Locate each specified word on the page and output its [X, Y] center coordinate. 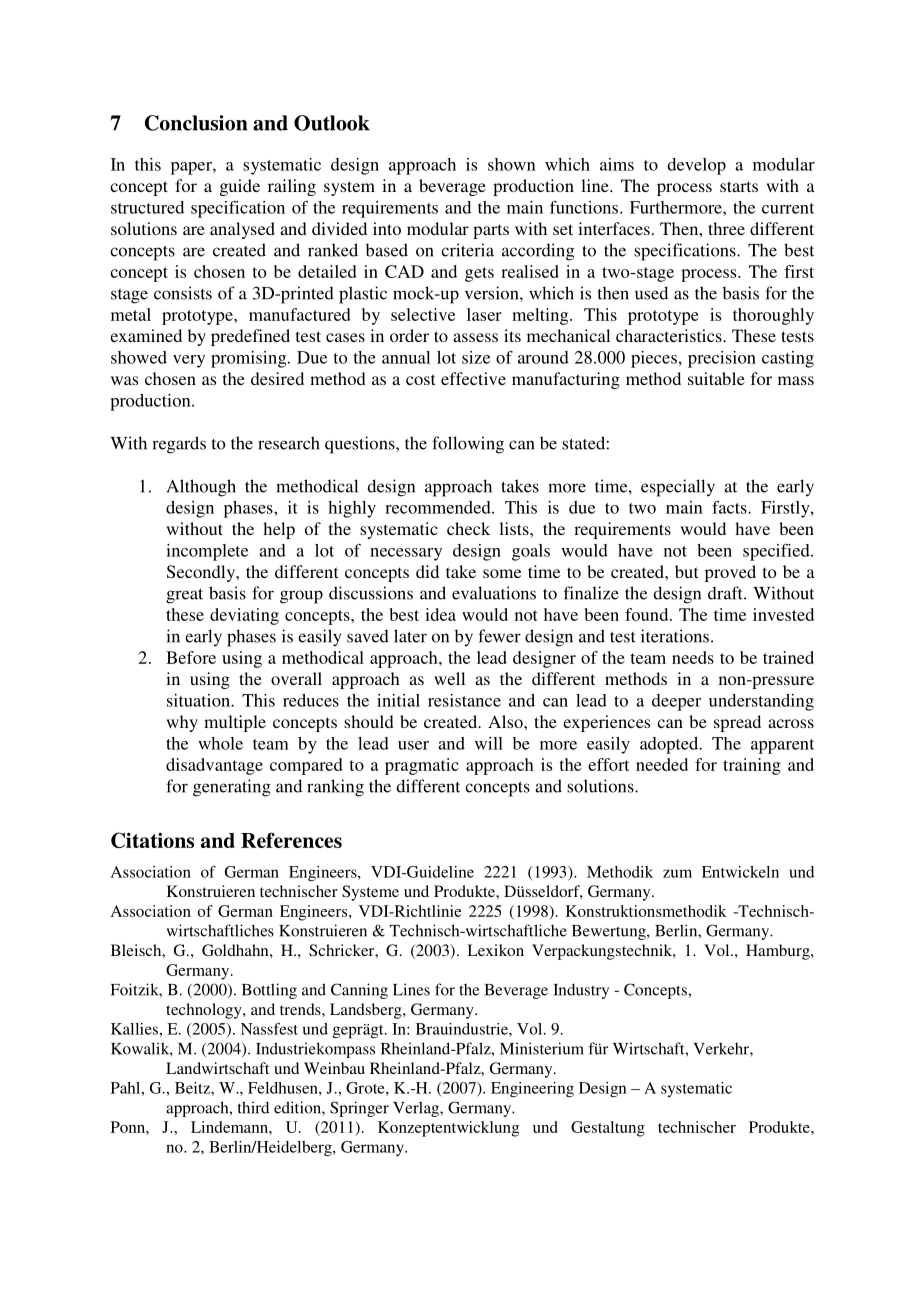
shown [512, 164]
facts [730, 507]
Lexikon [495, 950]
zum [677, 873]
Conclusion [196, 123]
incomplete [207, 552]
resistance [464, 700]
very [189, 361]
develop [696, 166]
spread [737, 723]
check [468, 528]
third [253, 1107]
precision [722, 359]
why [182, 723]
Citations [152, 840]
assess [475, 337]
